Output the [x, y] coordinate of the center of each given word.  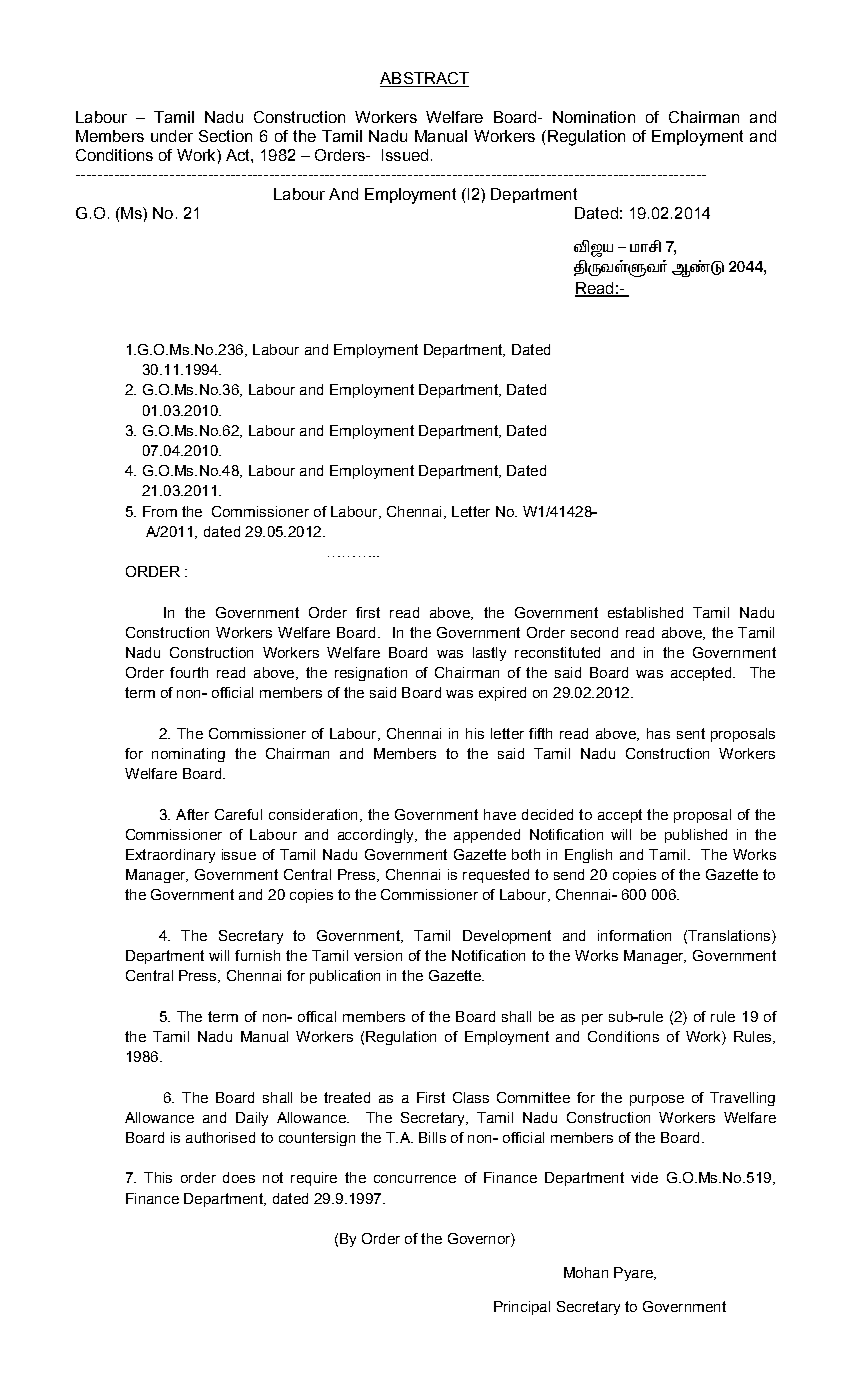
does [239, 1177]
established [645, 612]
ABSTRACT [424, 79]
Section [225, 136]
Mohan [586, 1272]
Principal [522, 1308]
